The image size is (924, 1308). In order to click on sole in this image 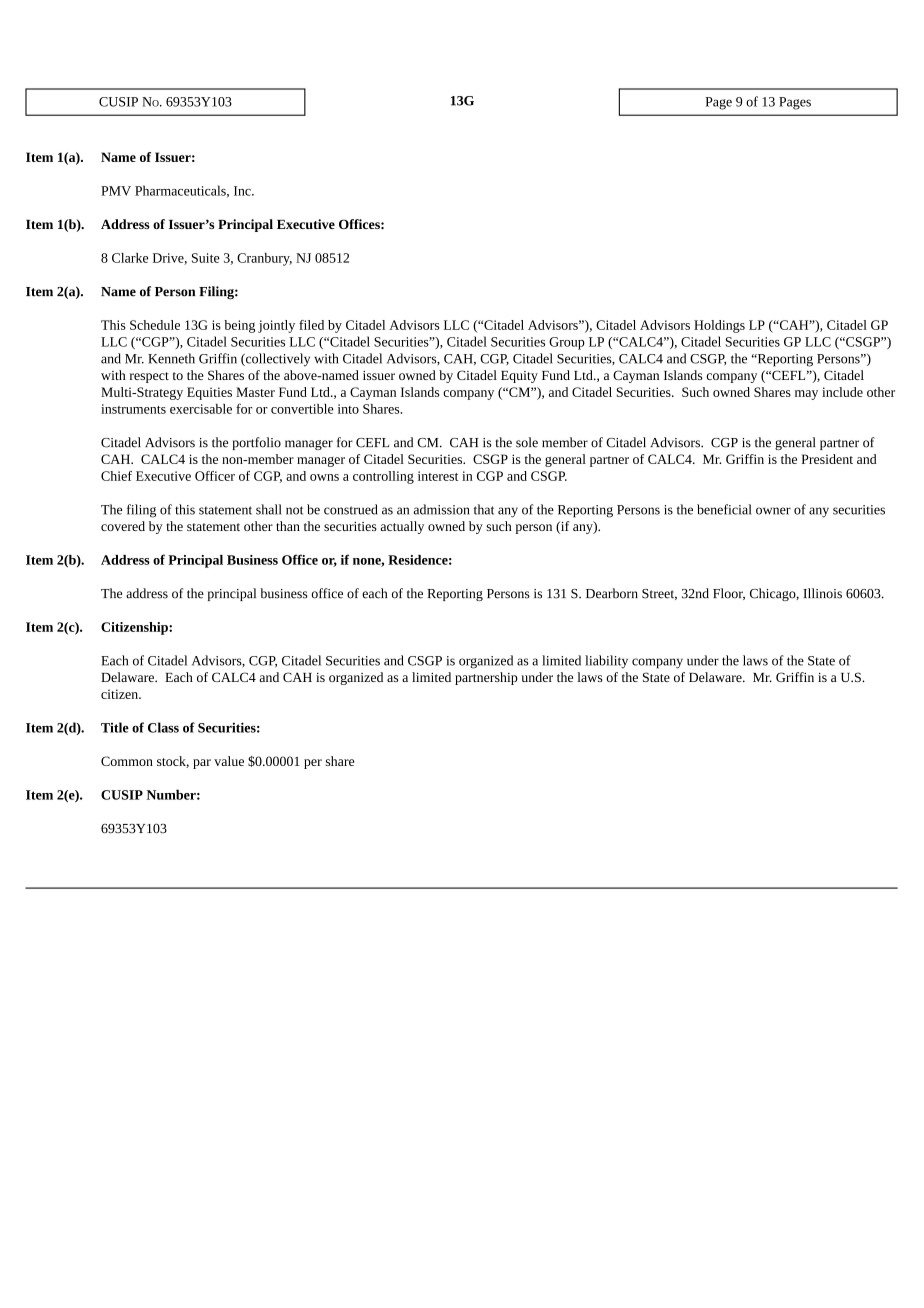, I will do `click(527, 442)`.
